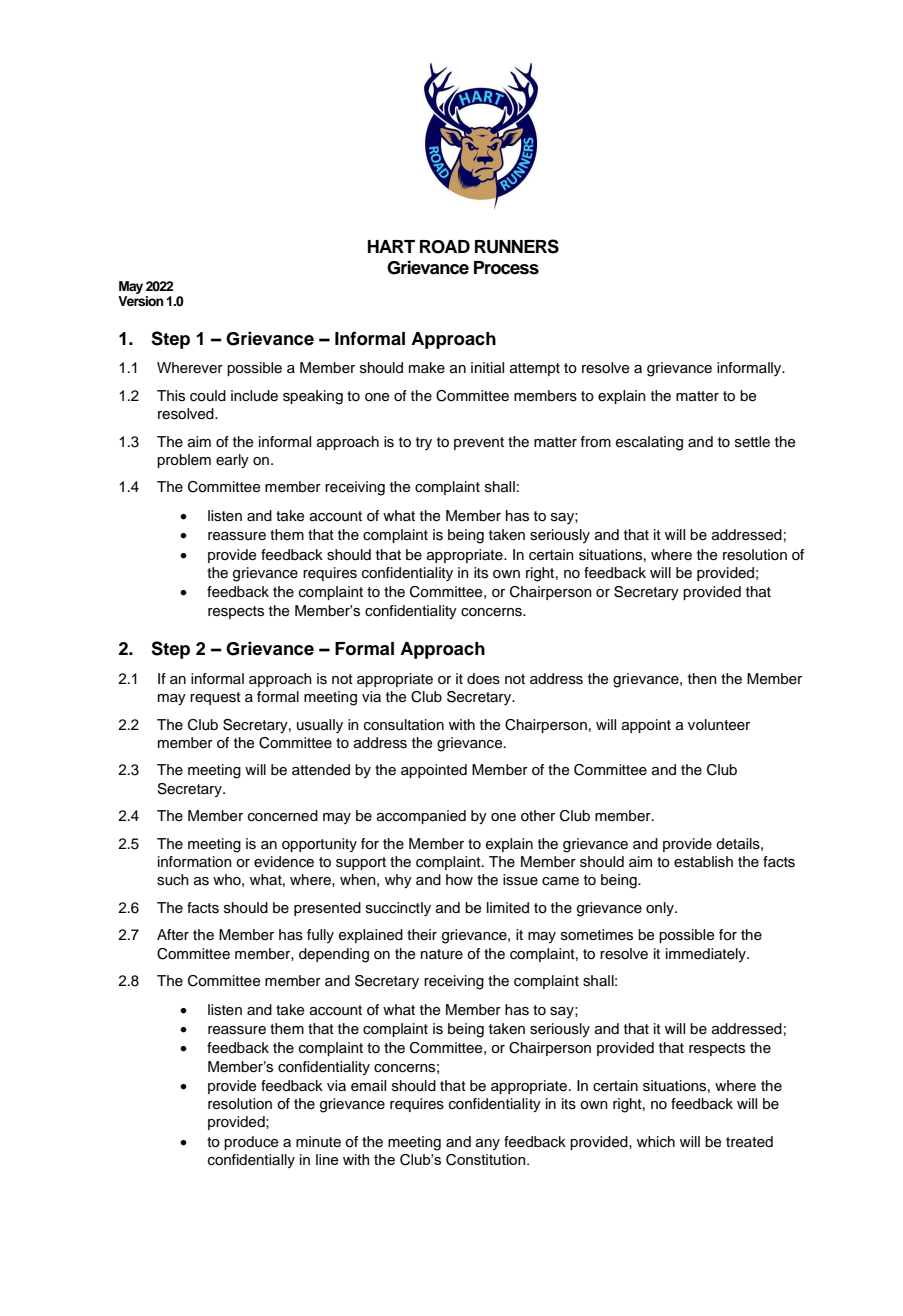 Image resolution: width=903 pixels, height=1316 pixels. I want to click on ROAD, so click(445, 247).
